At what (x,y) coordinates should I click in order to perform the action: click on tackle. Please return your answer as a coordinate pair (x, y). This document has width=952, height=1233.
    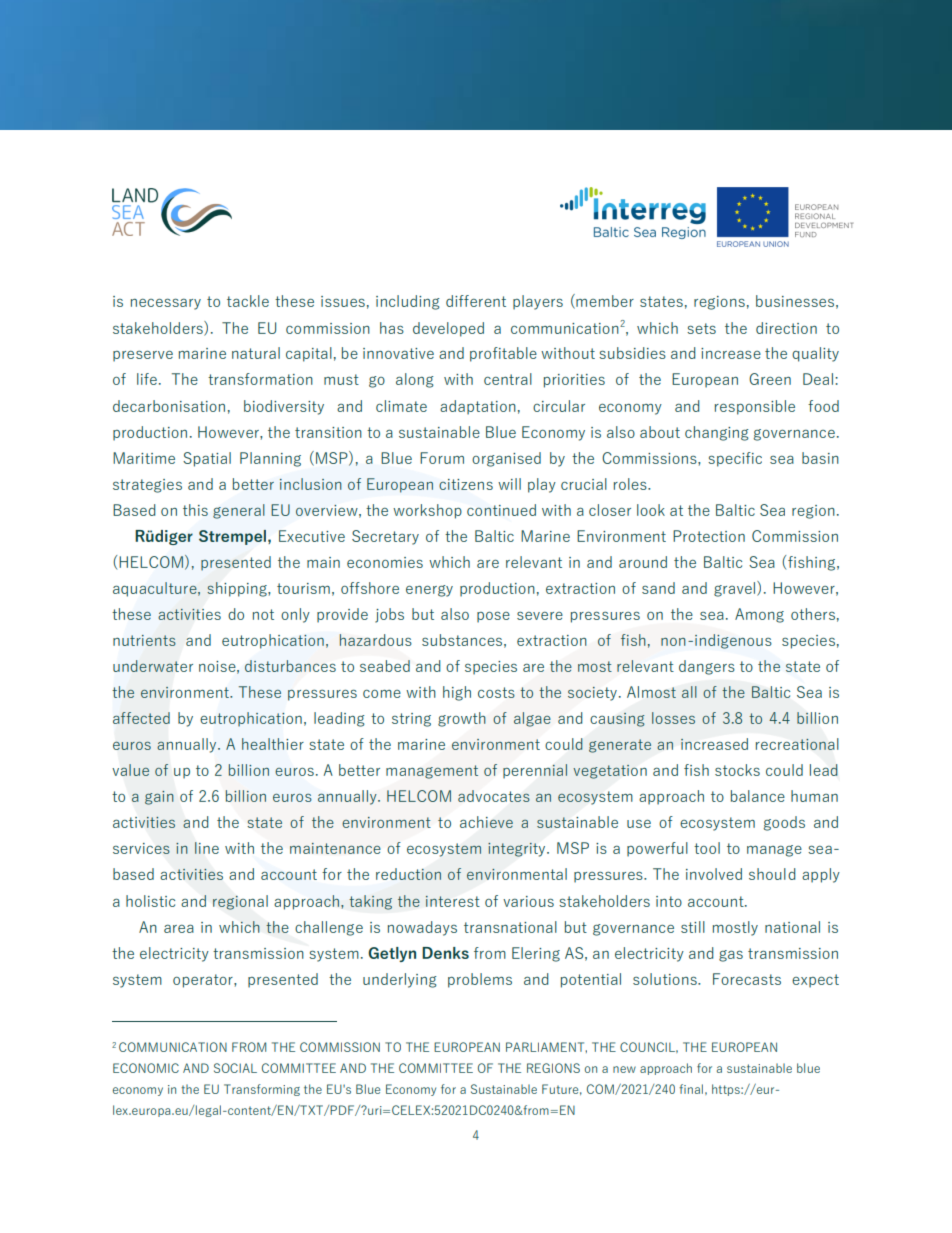
    Looking at the image, I should click on (248, 301).
